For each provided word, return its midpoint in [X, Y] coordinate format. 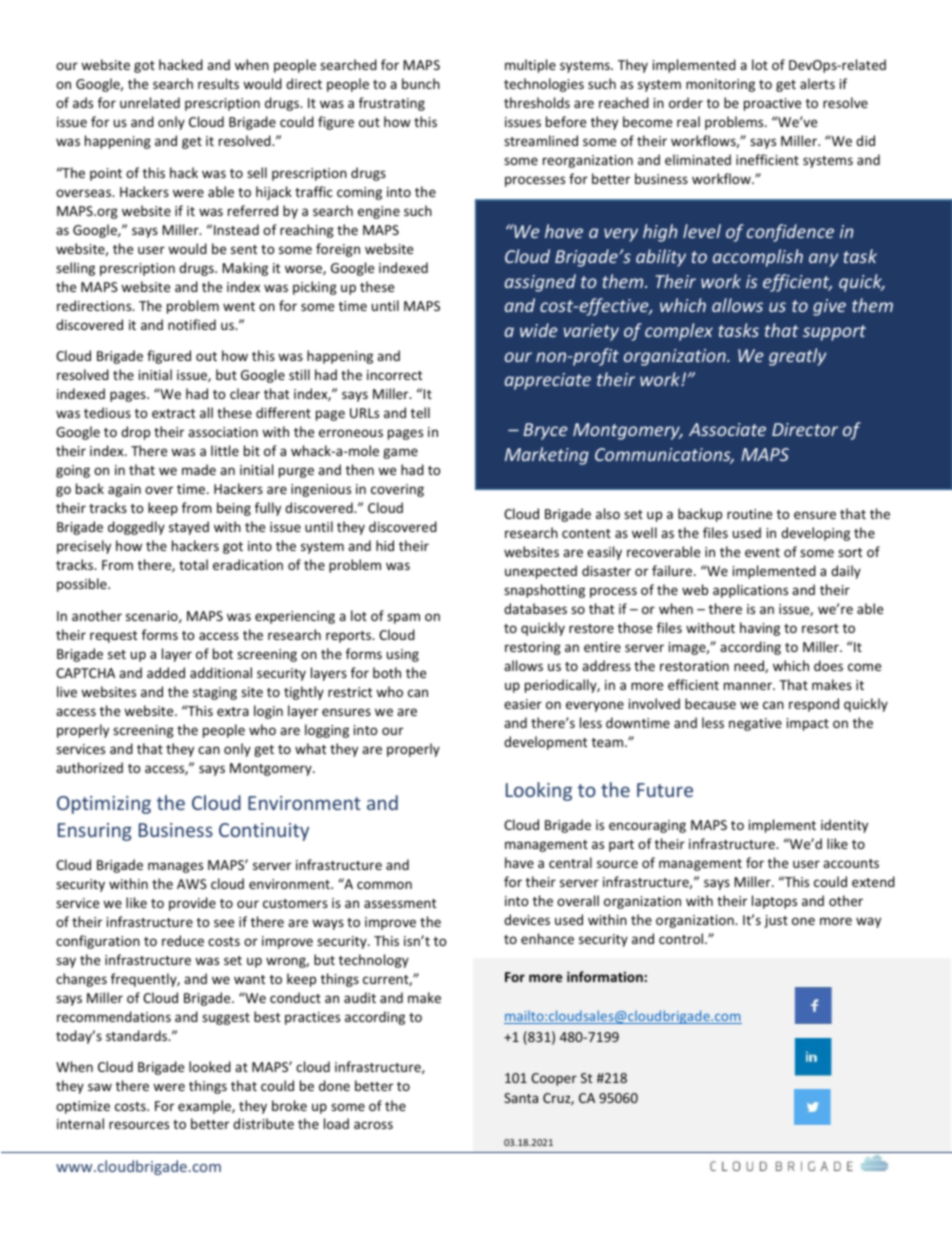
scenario [153, 617]
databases [535, 608]
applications [750, 591]
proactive [772, 104]
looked [210, 1066]
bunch [421, 83]
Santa [521, 1098]
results [218, 83]
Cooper [554, 1079]
